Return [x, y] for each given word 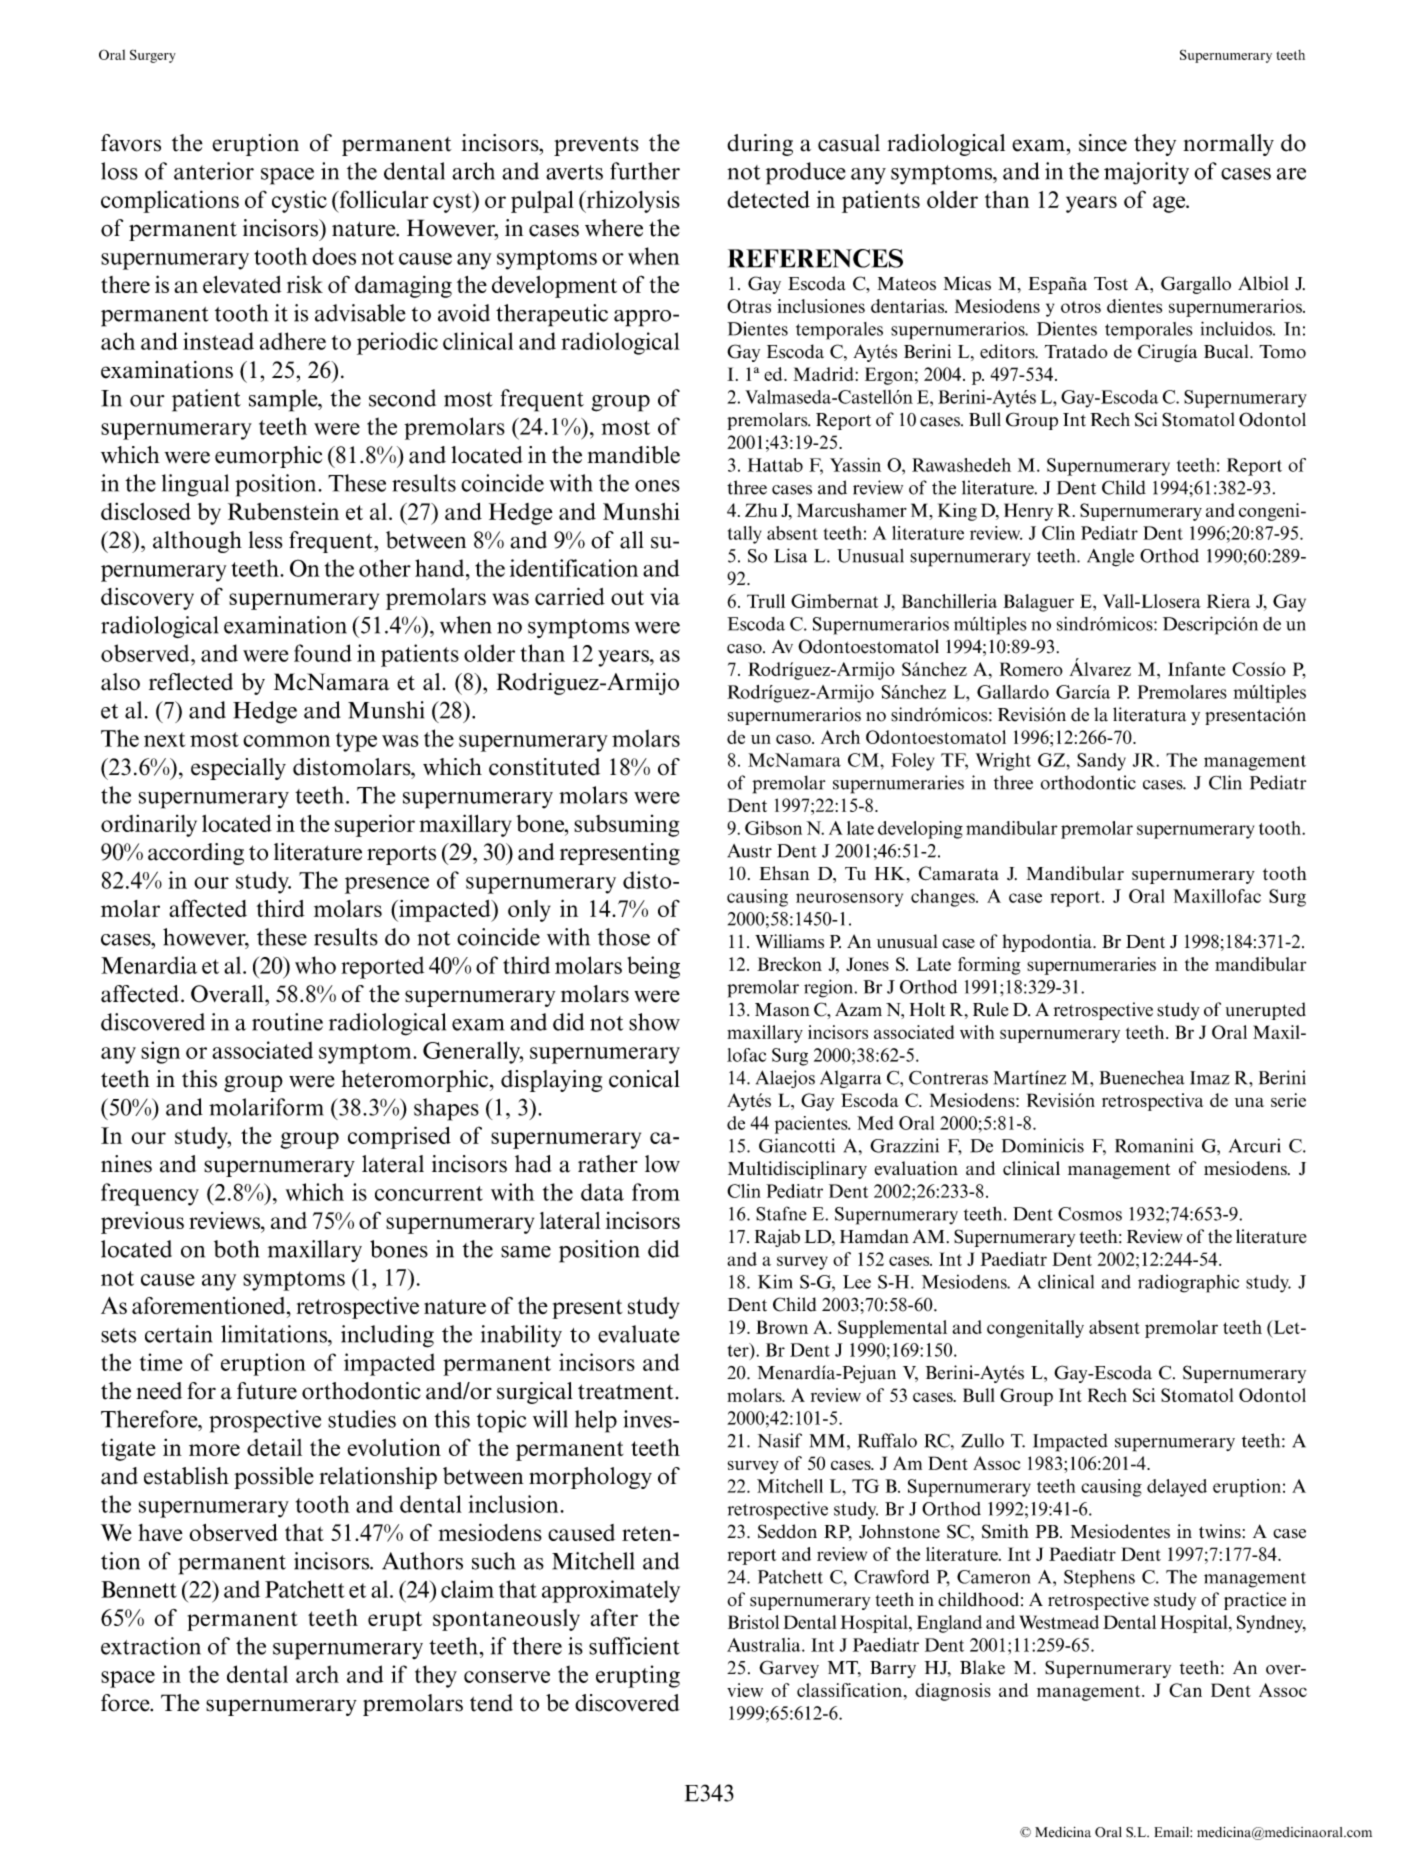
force [126, 1703]
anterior [214, 171]
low [662, 1164]
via [665, 596]
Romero [1031, 669]
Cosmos [1090, 1214]
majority [1146, 173]
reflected [191, 682]
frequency [150, 1194]
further [645, 171]
